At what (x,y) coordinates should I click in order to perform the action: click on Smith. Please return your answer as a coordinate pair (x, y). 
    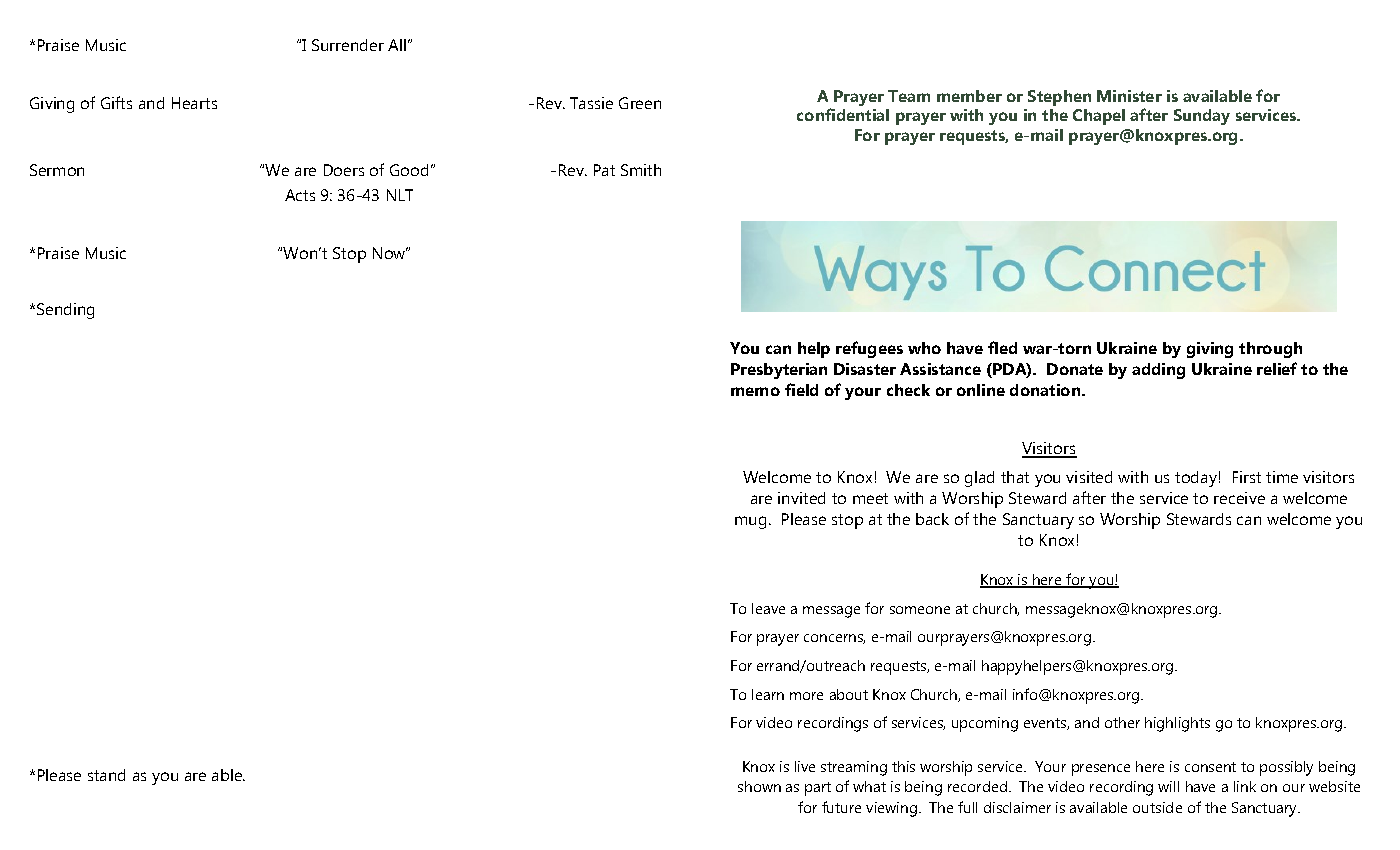
    Looking at the image, I should click on (641, 170).
